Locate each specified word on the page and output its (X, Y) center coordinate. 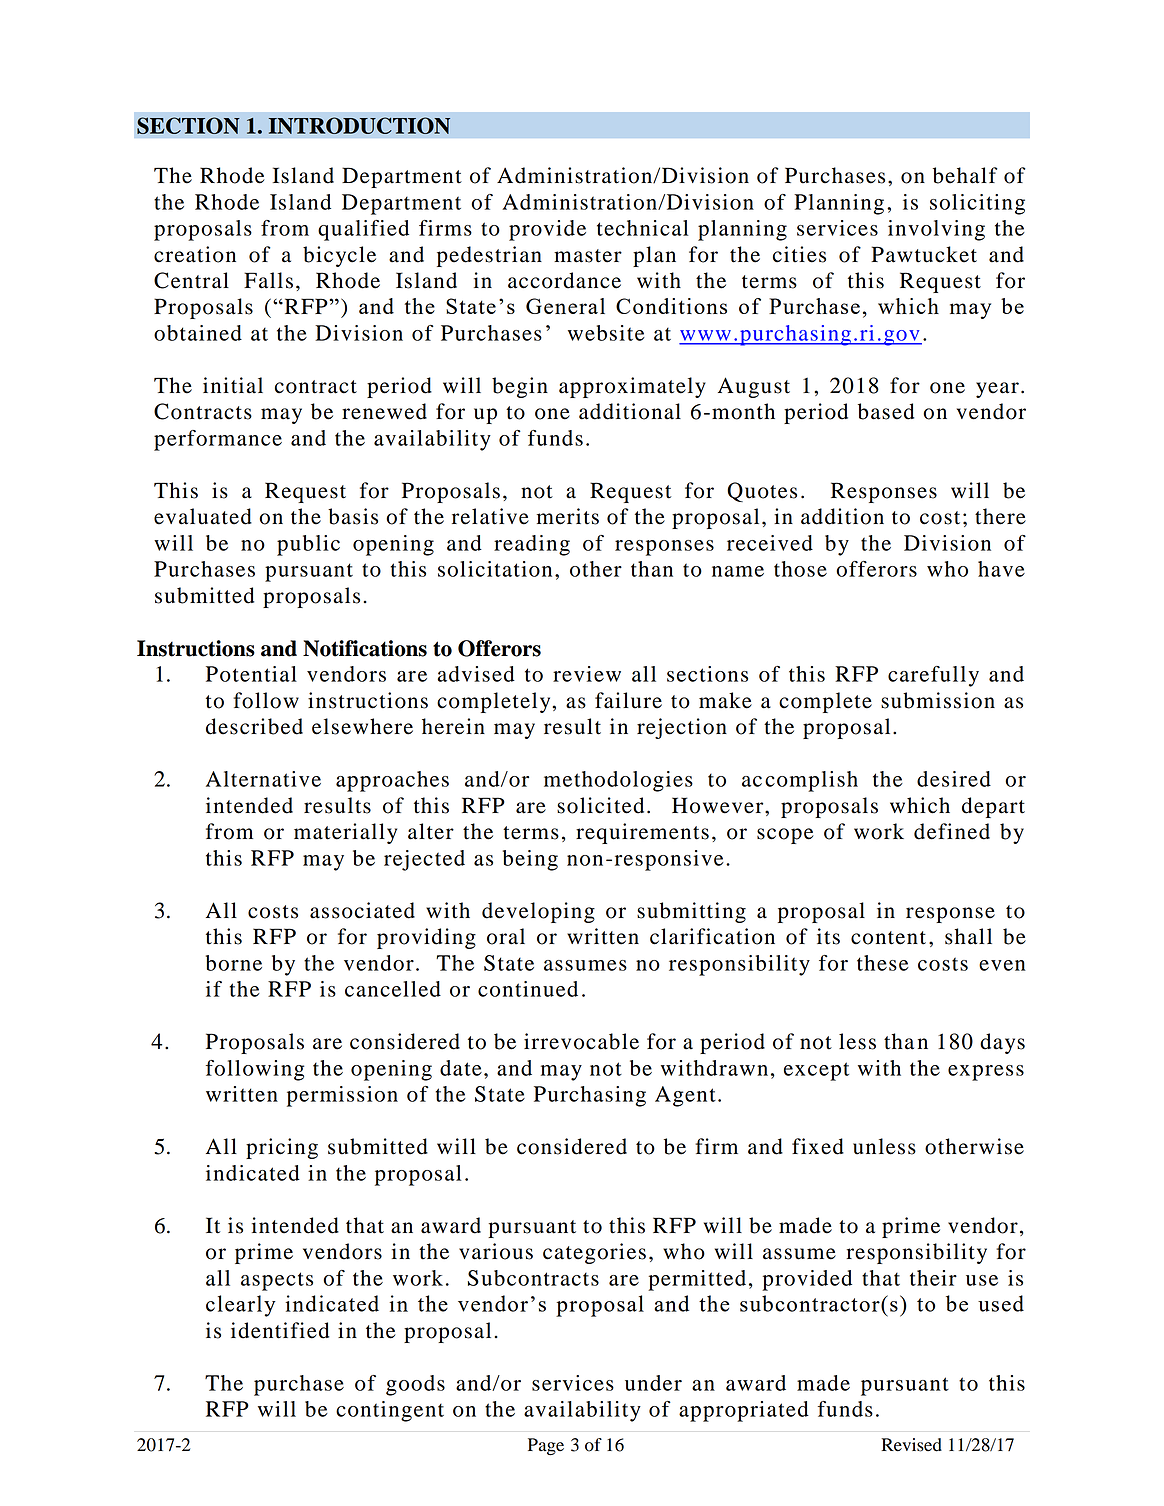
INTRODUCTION (359, 125)
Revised (911, 1445)
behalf (965, 175)
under (653, 1383)
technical (642, 228)
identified (280, 1330)
